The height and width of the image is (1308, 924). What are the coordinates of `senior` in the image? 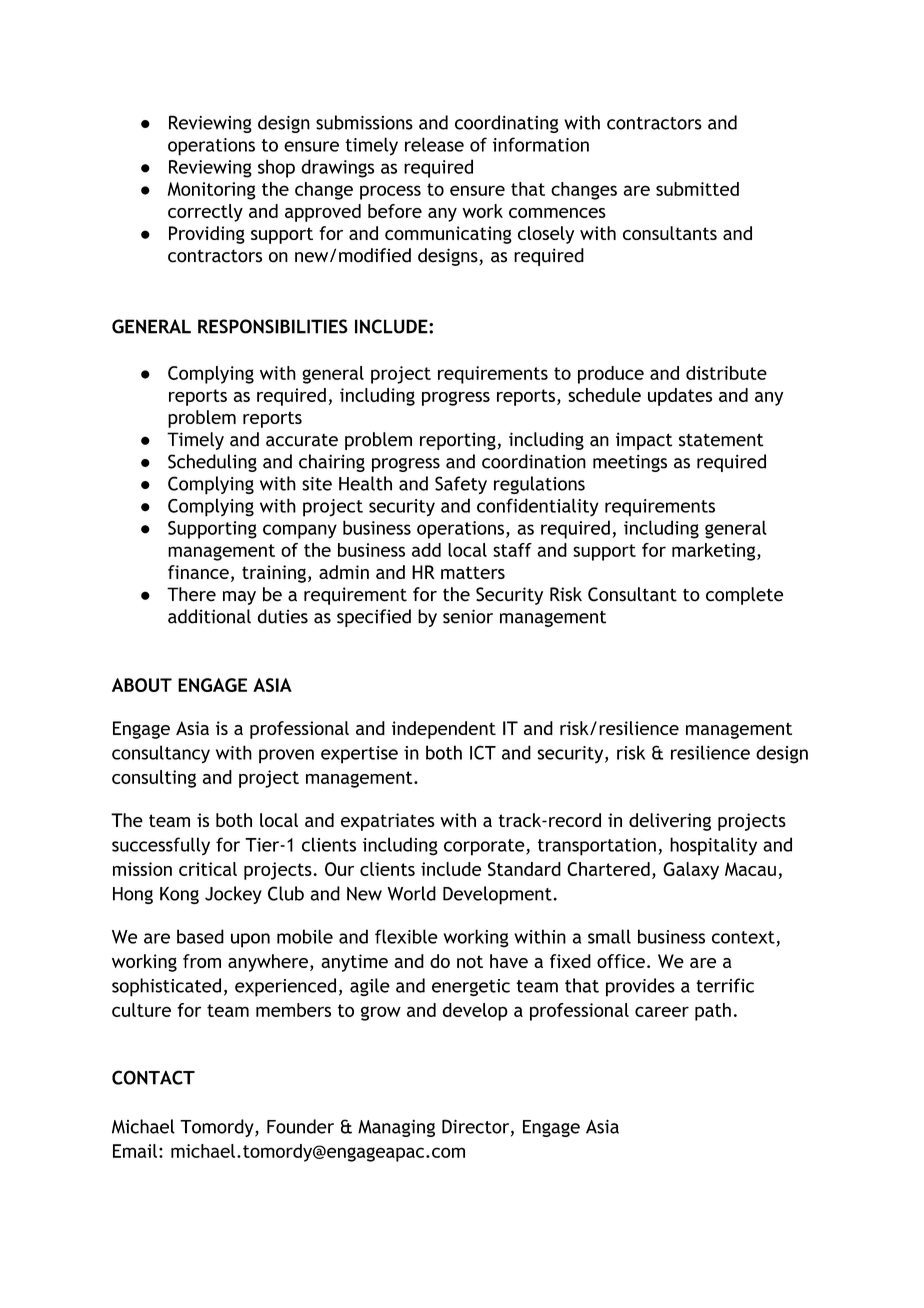 It's located at (468, 616).
